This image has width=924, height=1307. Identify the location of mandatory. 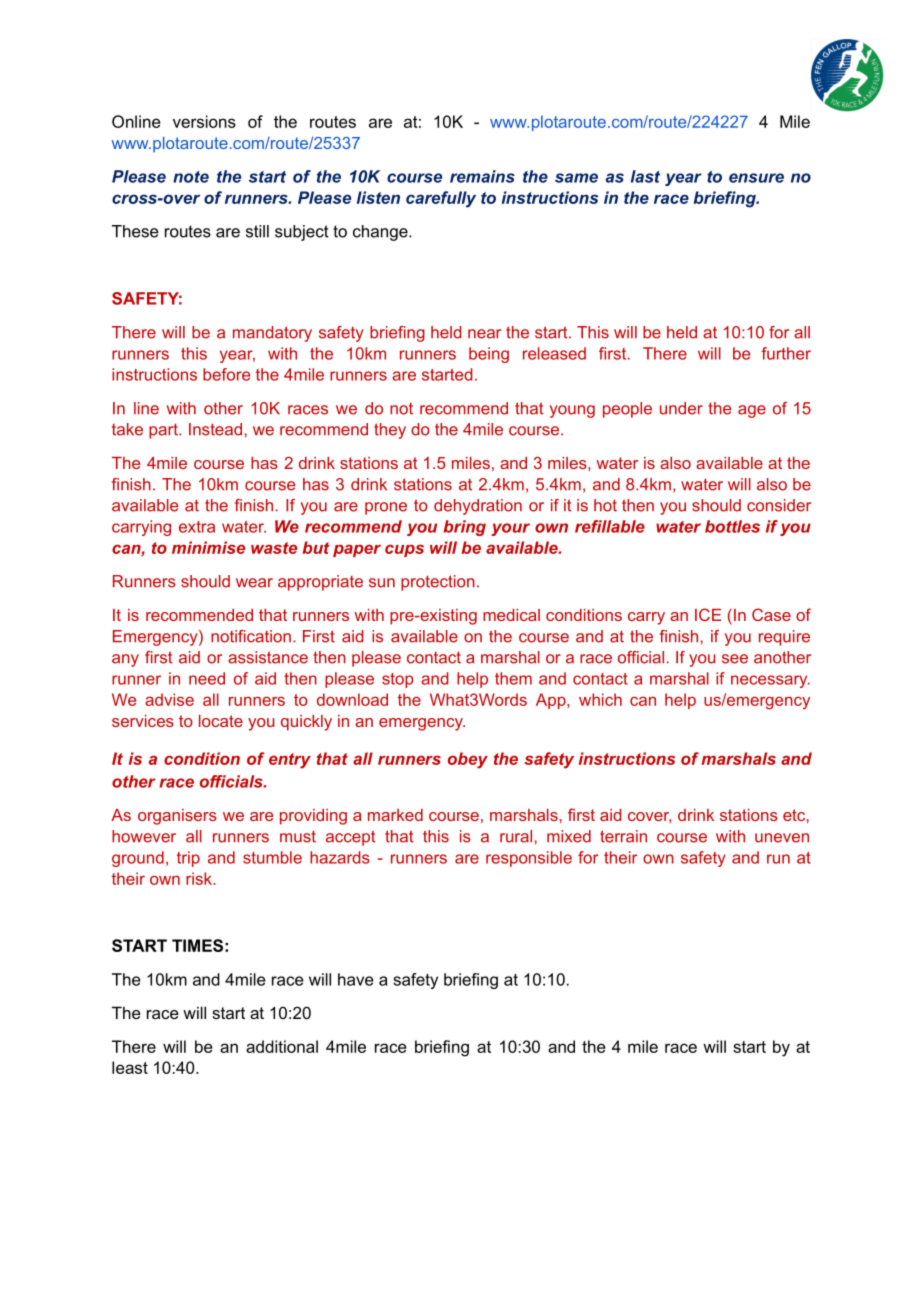
(272, 334).
